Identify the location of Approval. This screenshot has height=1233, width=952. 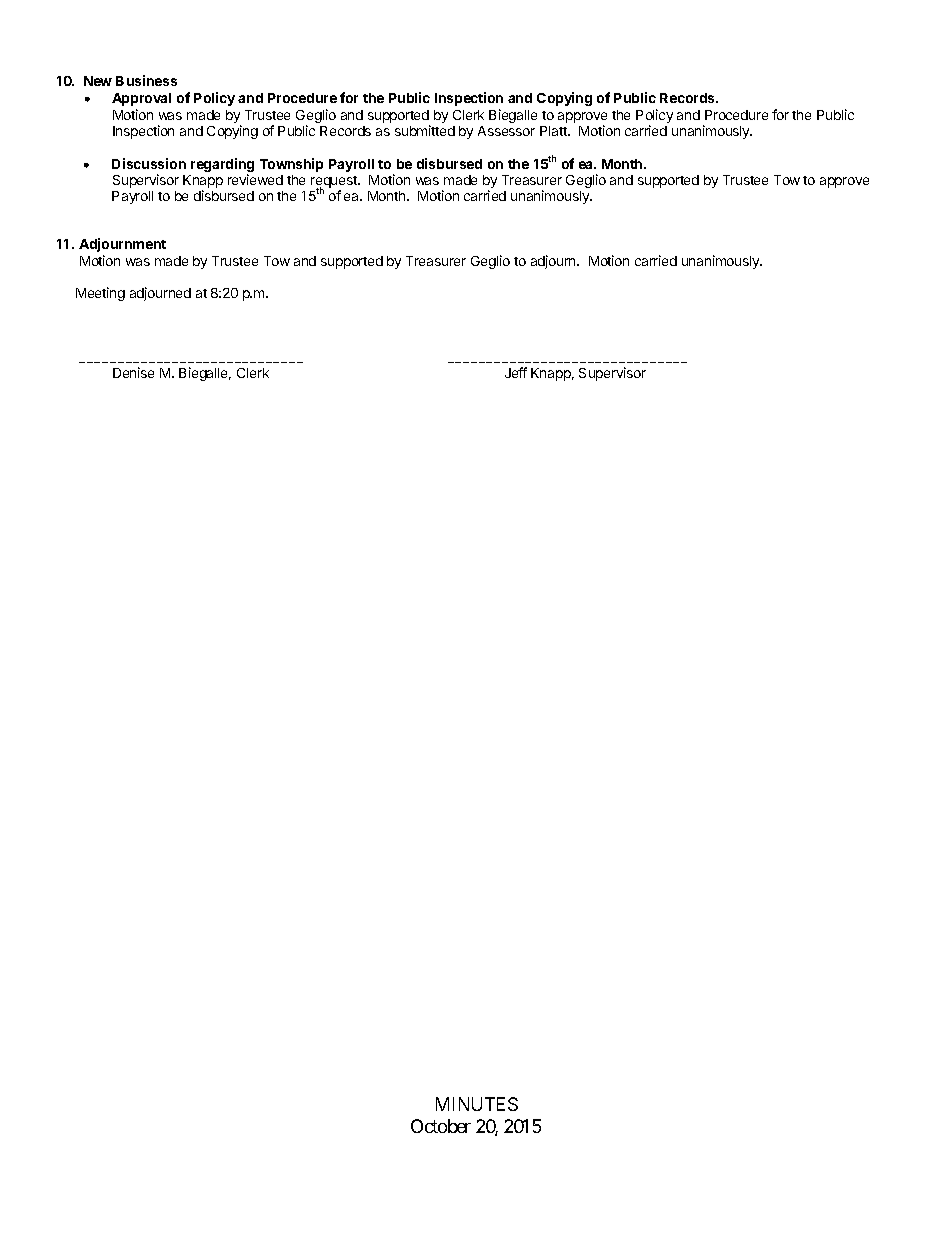
(141, 99).
